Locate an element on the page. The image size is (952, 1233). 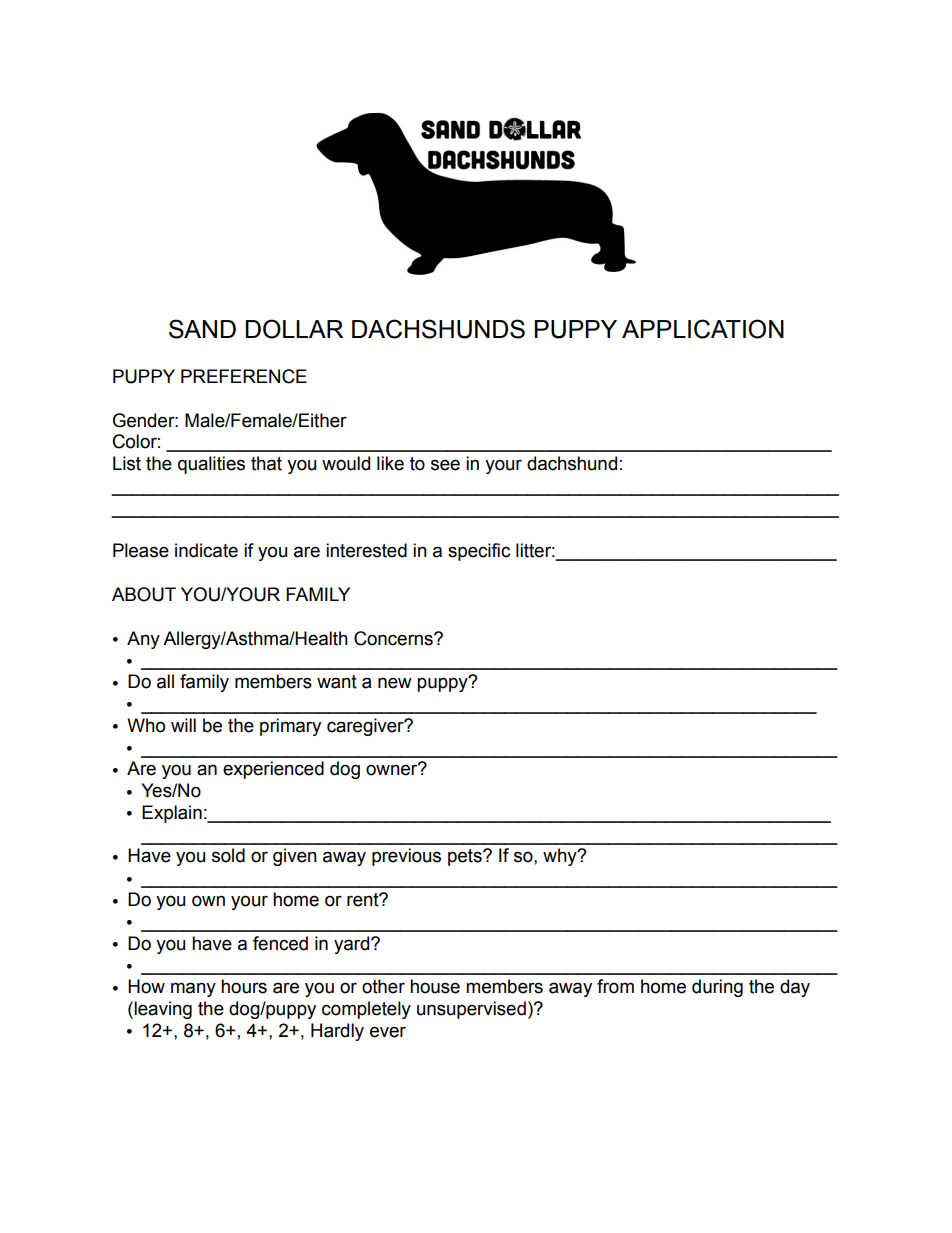
SAND is located at coordinates (202, 329).
